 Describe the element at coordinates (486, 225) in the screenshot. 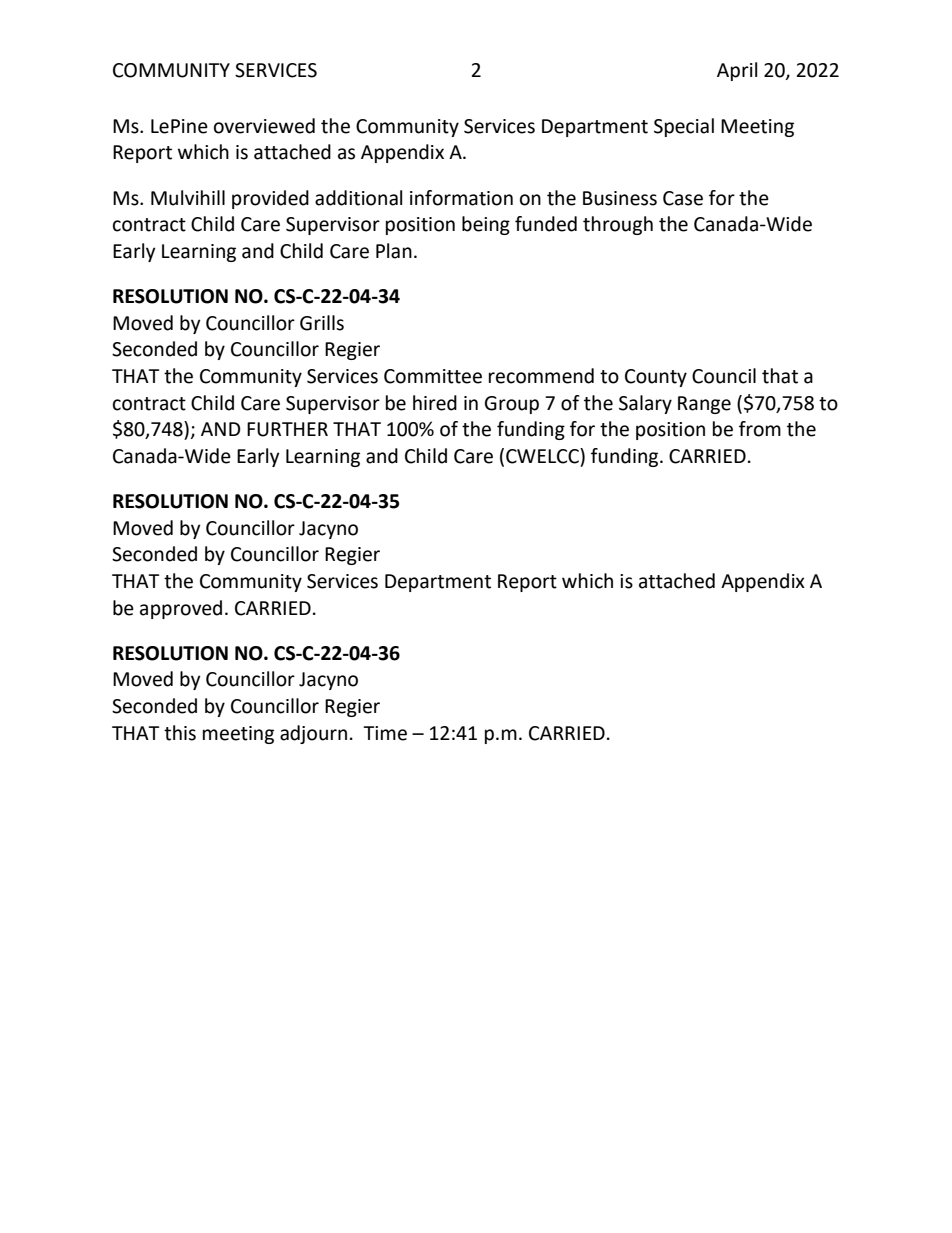

I see `being` at that location.
